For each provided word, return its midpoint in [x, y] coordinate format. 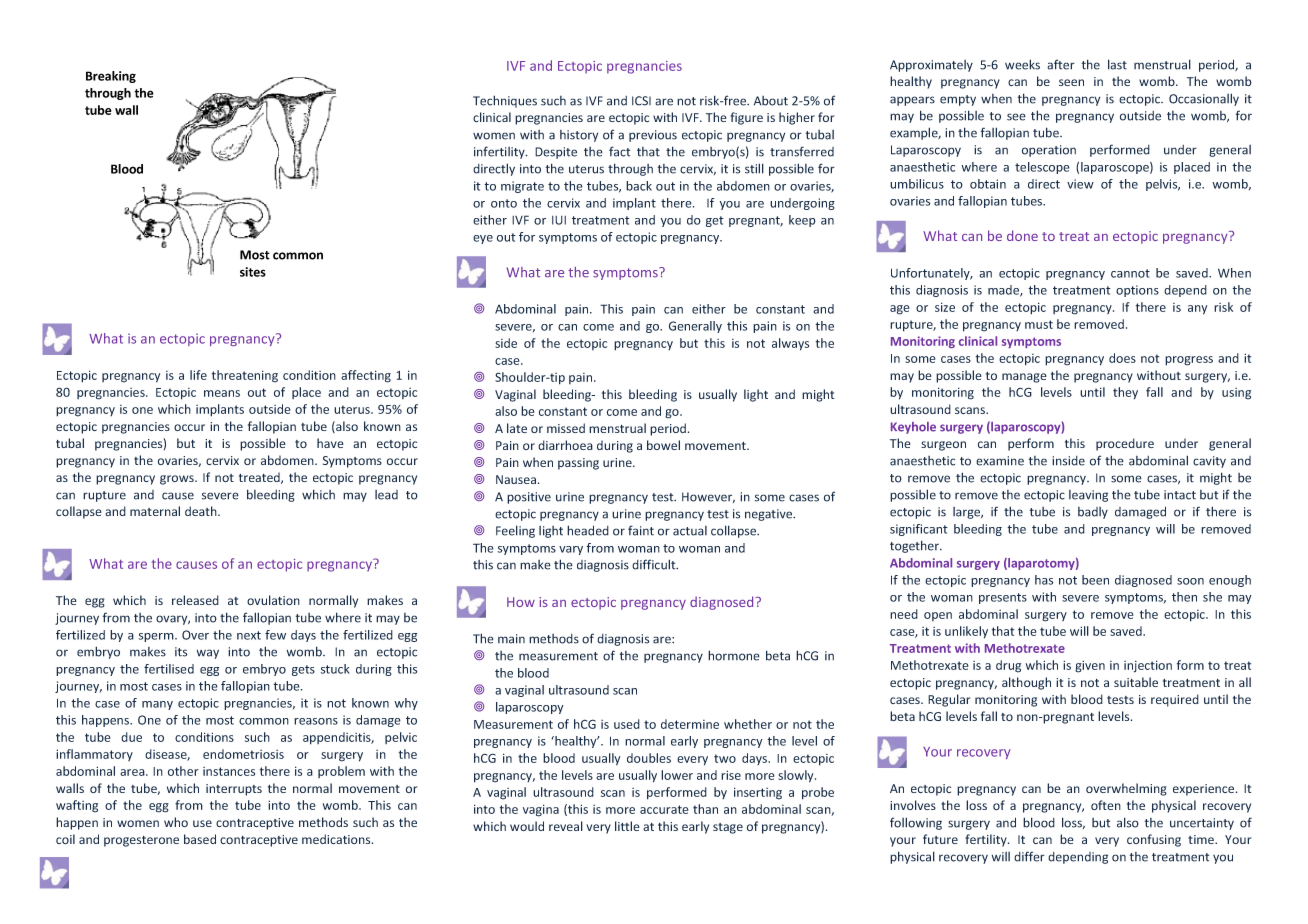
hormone [734, 655]
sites [253, 272]
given [1090, 666]
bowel [663, 445]
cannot [1130, 273]
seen [1071, 82]
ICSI [641, 101]
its [181, 652]
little [627, 826]
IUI [559, 220]
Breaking [111, 77]
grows [178, 480]
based [200, 839]
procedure [1125, 444]
